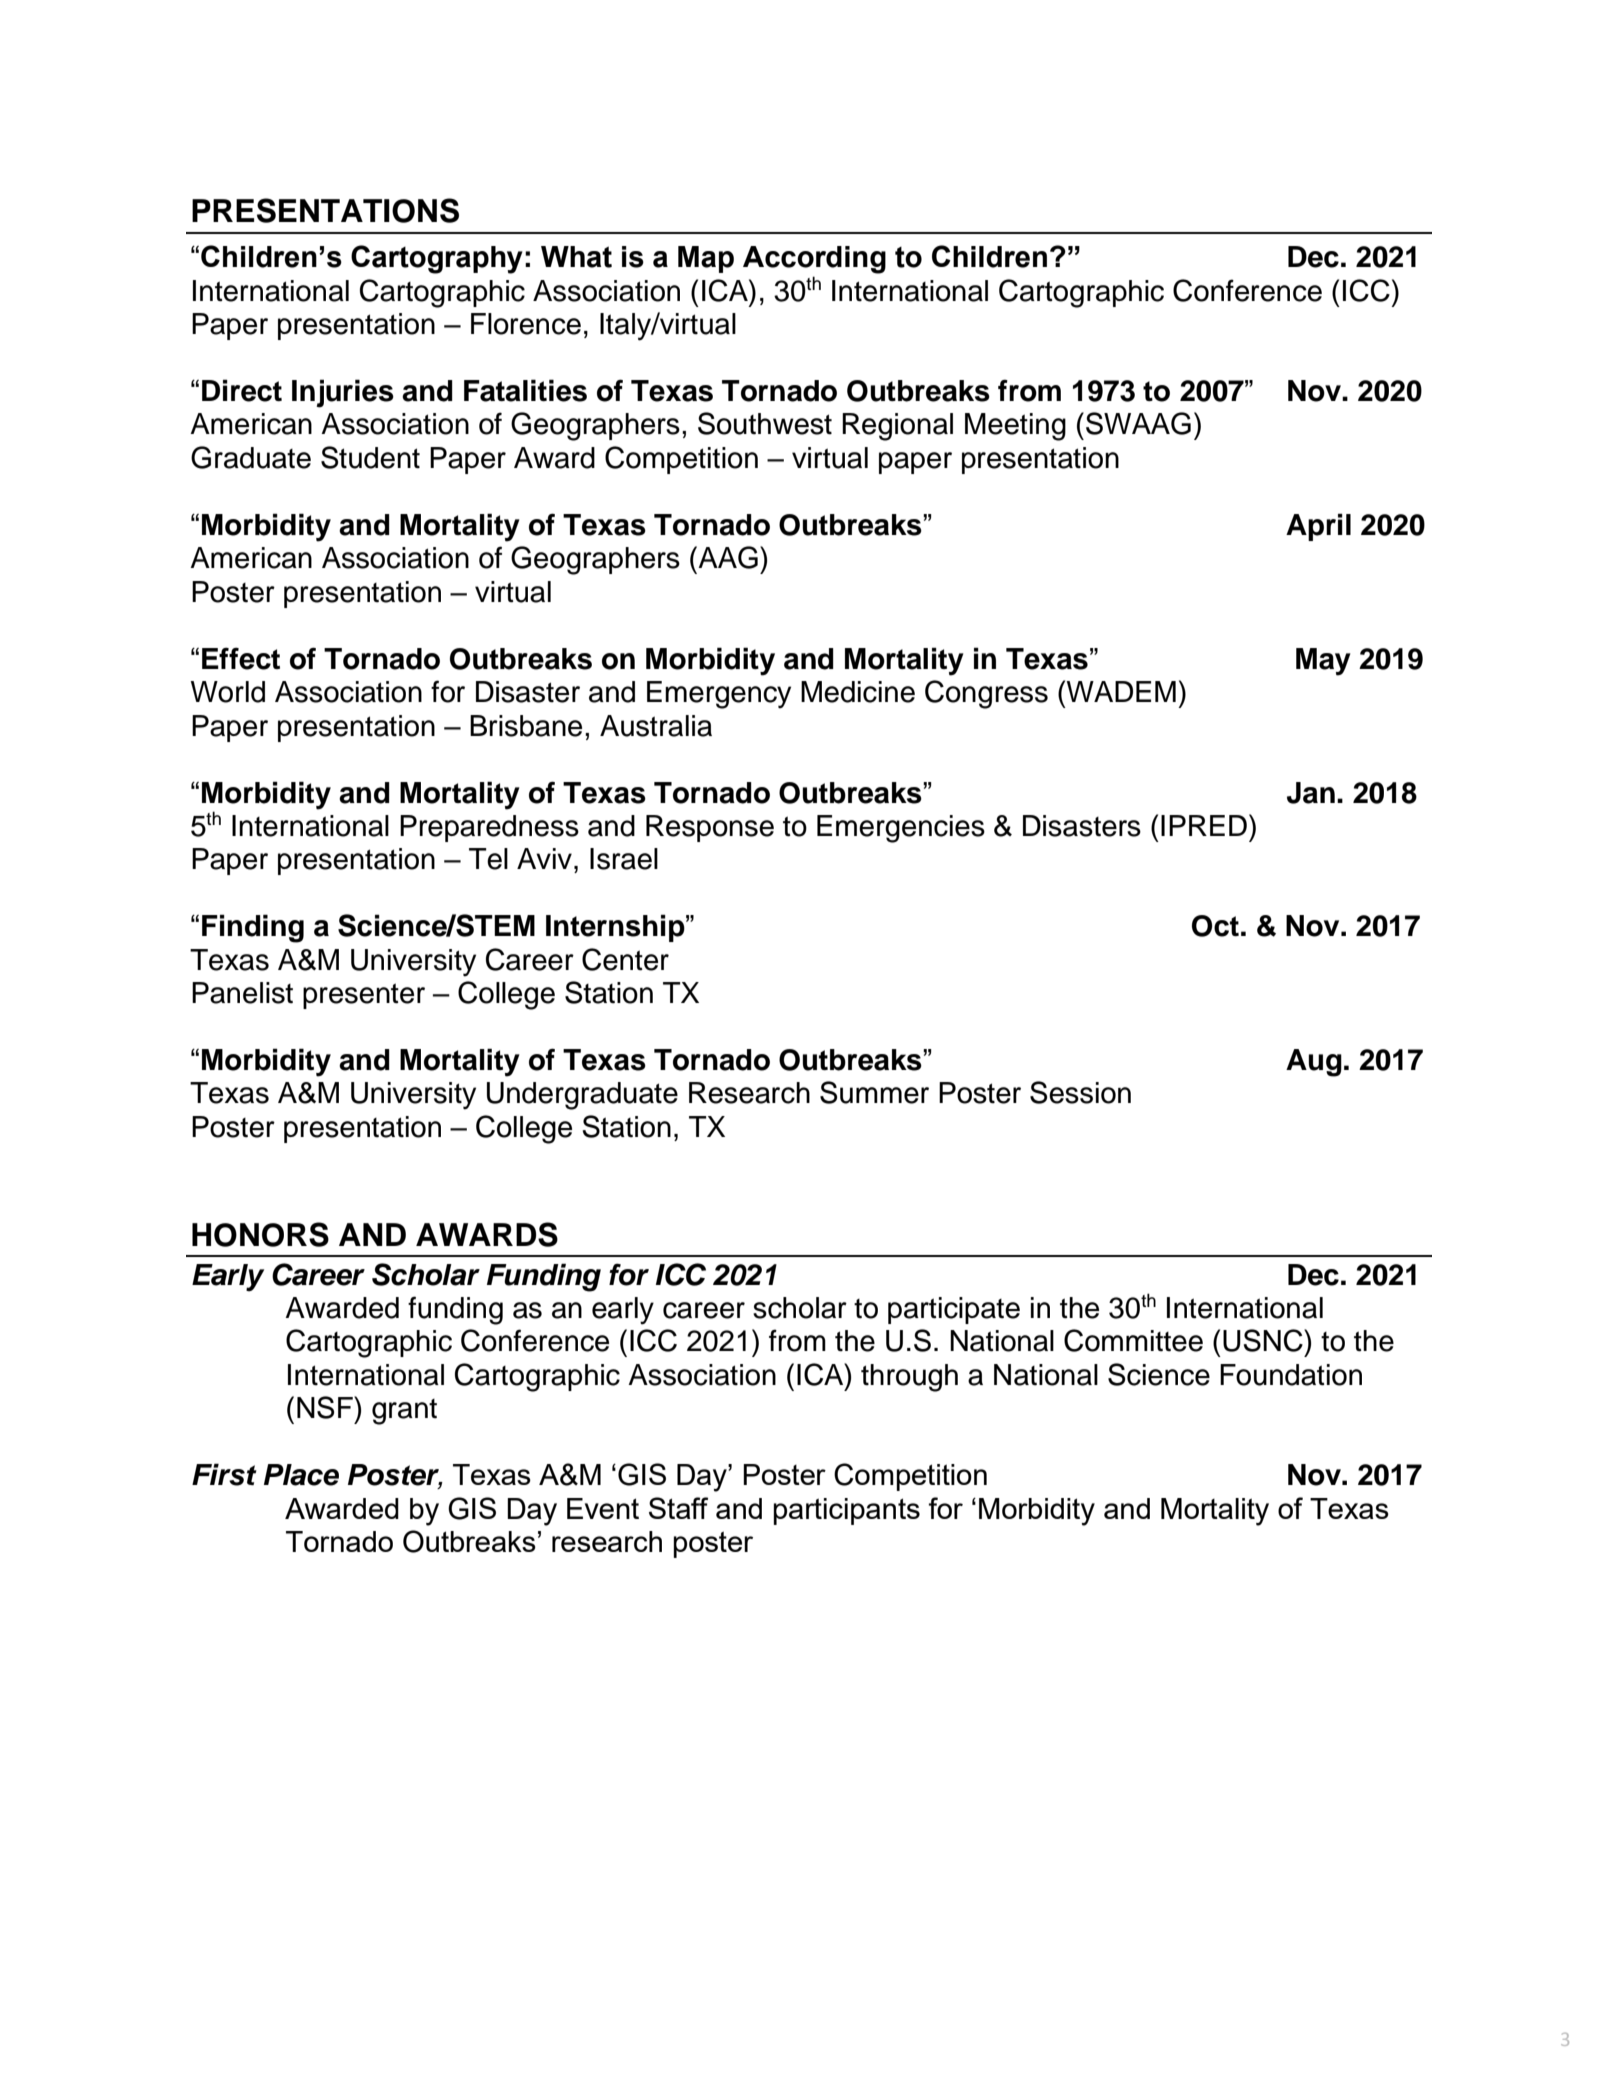 This page has height=2094, width=1618. I want to click on Meeting, so click(1015, 427).
